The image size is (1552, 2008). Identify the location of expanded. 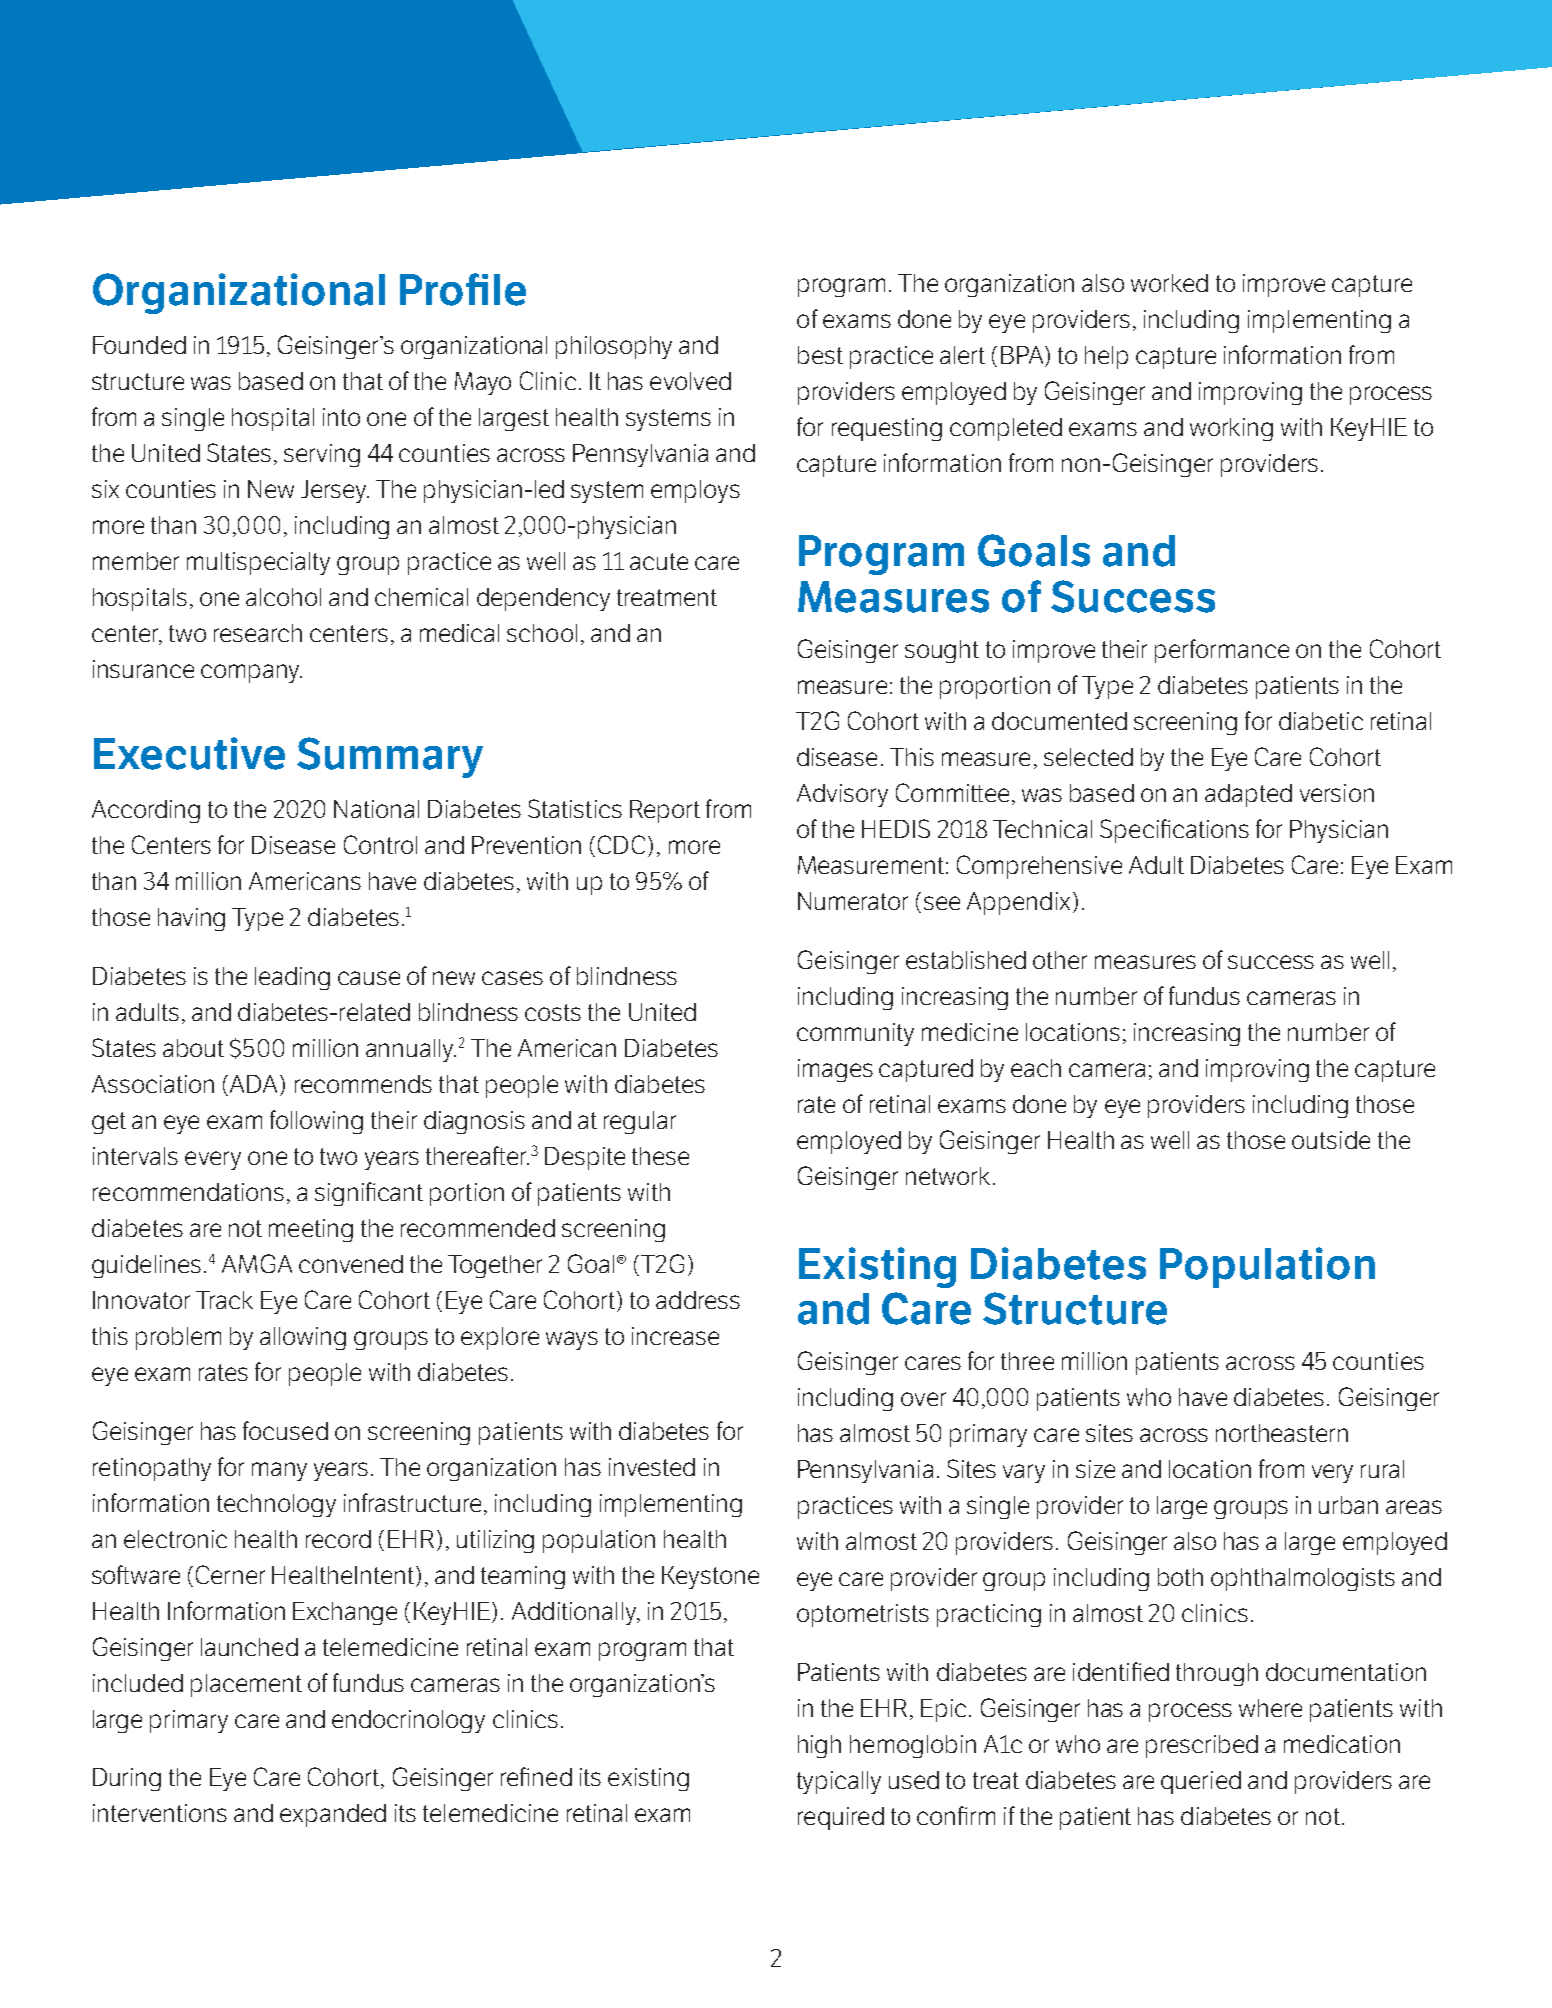
(333, 1815).
